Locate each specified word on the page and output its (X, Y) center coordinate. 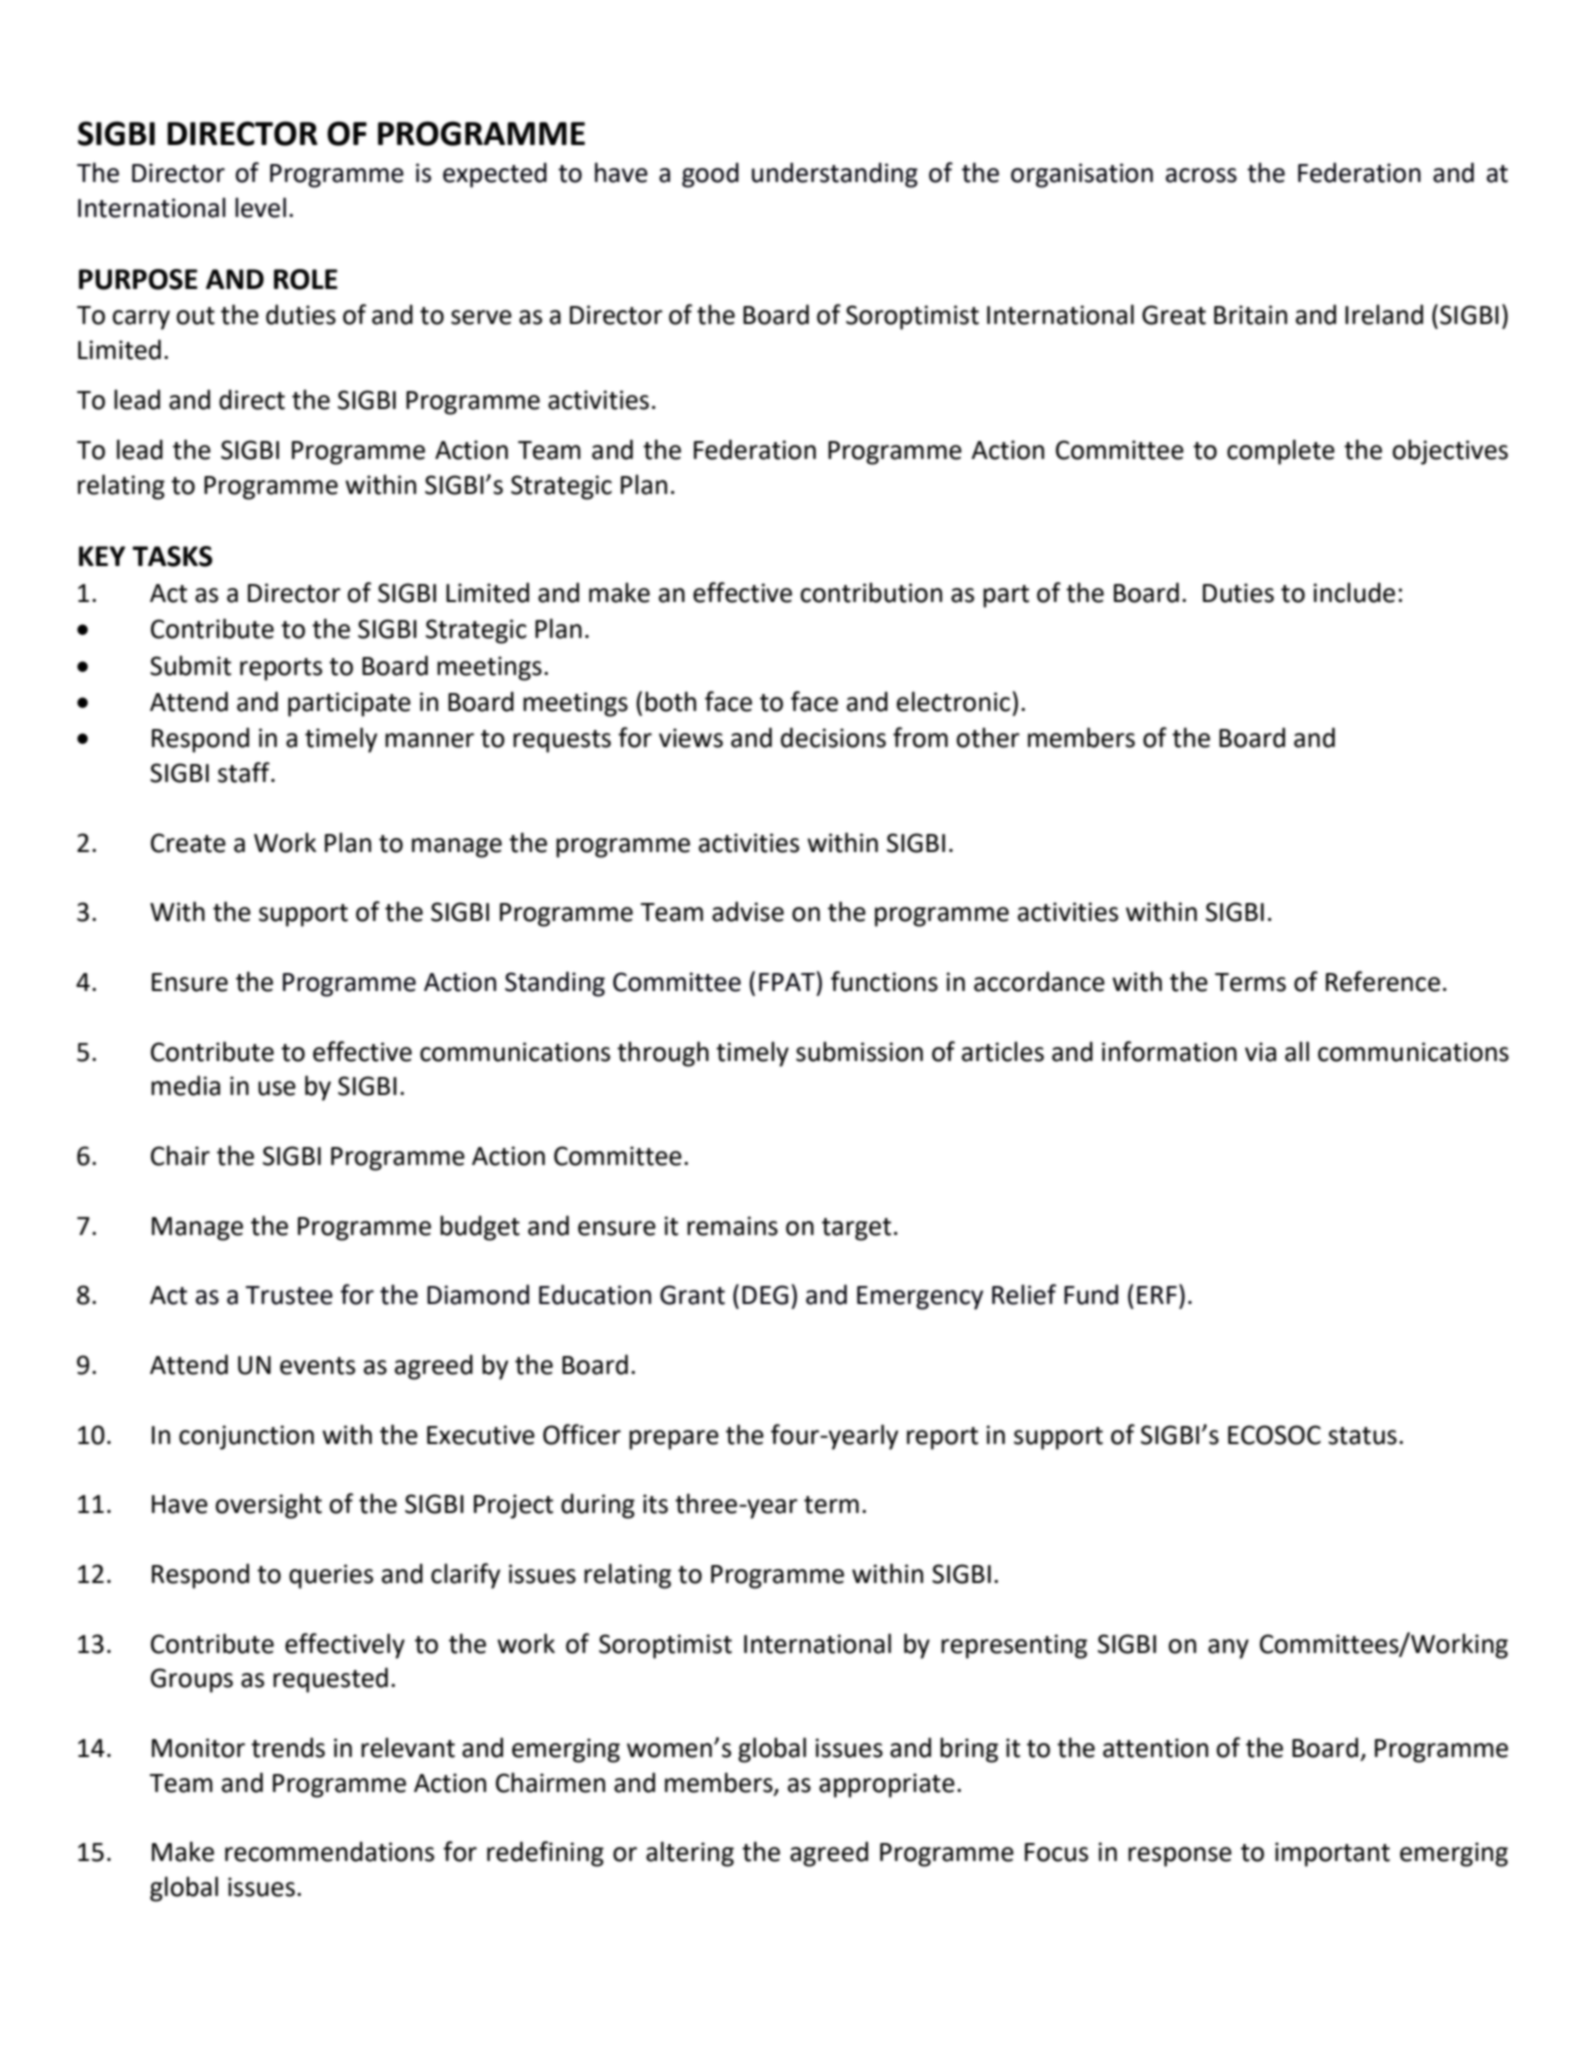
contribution (871, 592)
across (1201, 175)
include (1354, 592)
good (710, 175)
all (1297, 1051)
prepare (674, 1440)
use (277, 1088)
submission (859, 1051)
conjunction (246, 1437)
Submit (190, 665)
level (260, 207)
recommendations (329, 1851)
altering (690, 1854)
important (1332, 1854)
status (1362, 1436)
